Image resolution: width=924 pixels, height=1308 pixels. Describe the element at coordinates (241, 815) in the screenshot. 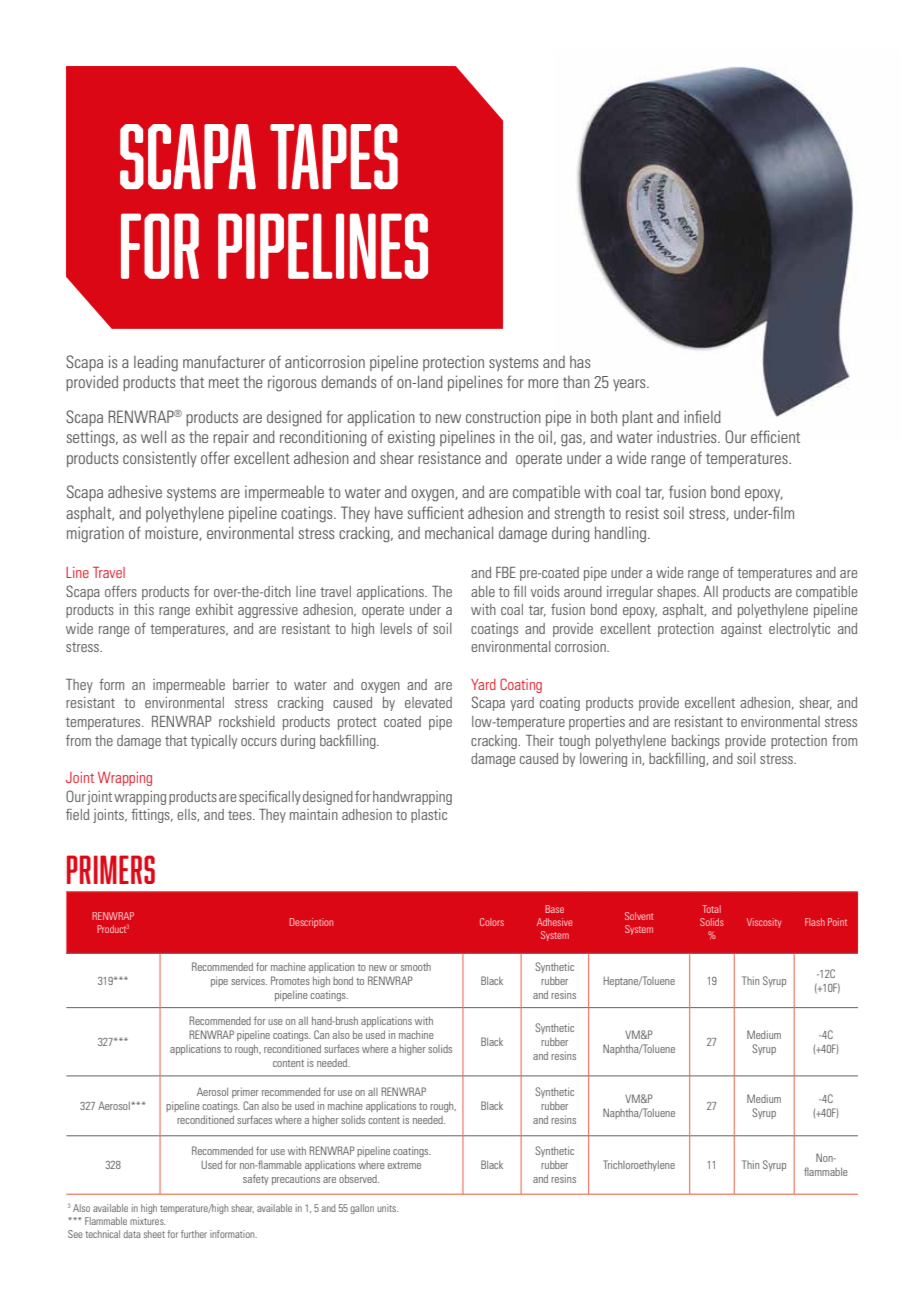

I see `tees` at that location.
